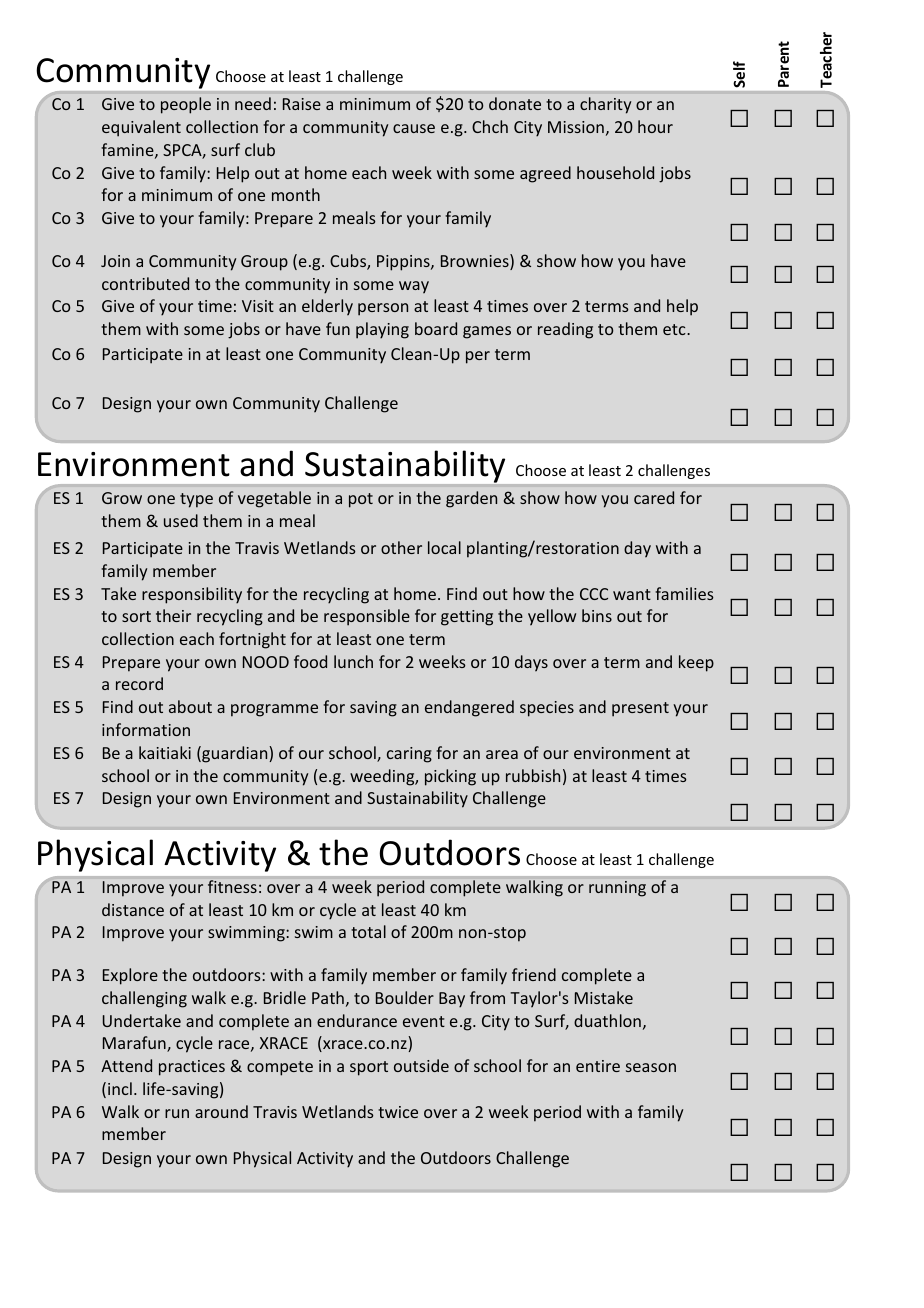 The height and width of the document is (1308, 924). Describe the element at coordinates (258, 306) in the document. I see `Visit` at that location.
